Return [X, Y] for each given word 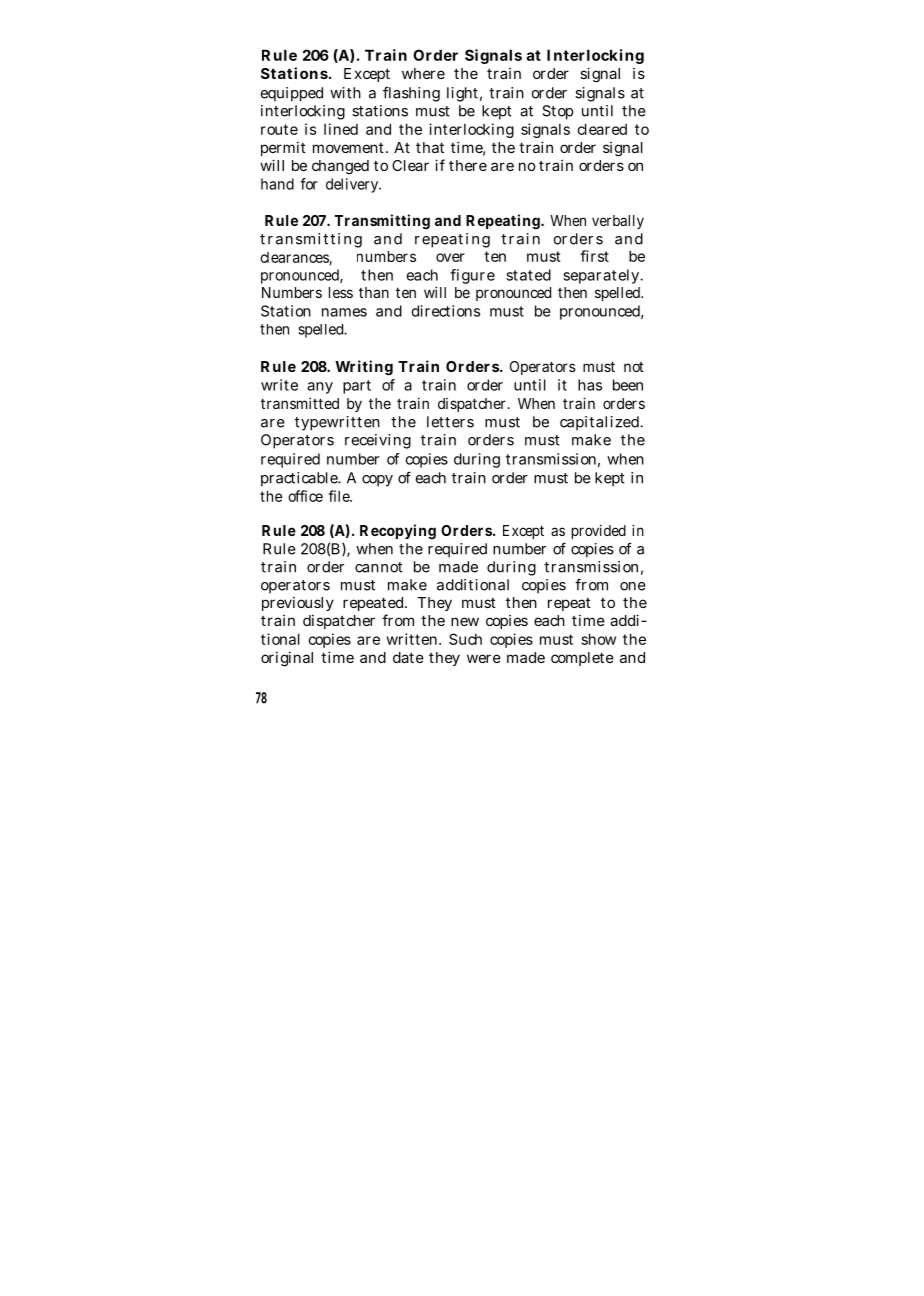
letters [450, 422]
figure [472, 276]
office [305, 496]
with [345, 93]
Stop [557, 112]
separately [603, 276]
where [423, 73]
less [341, 292]
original [287, 659]
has [590, 385]
